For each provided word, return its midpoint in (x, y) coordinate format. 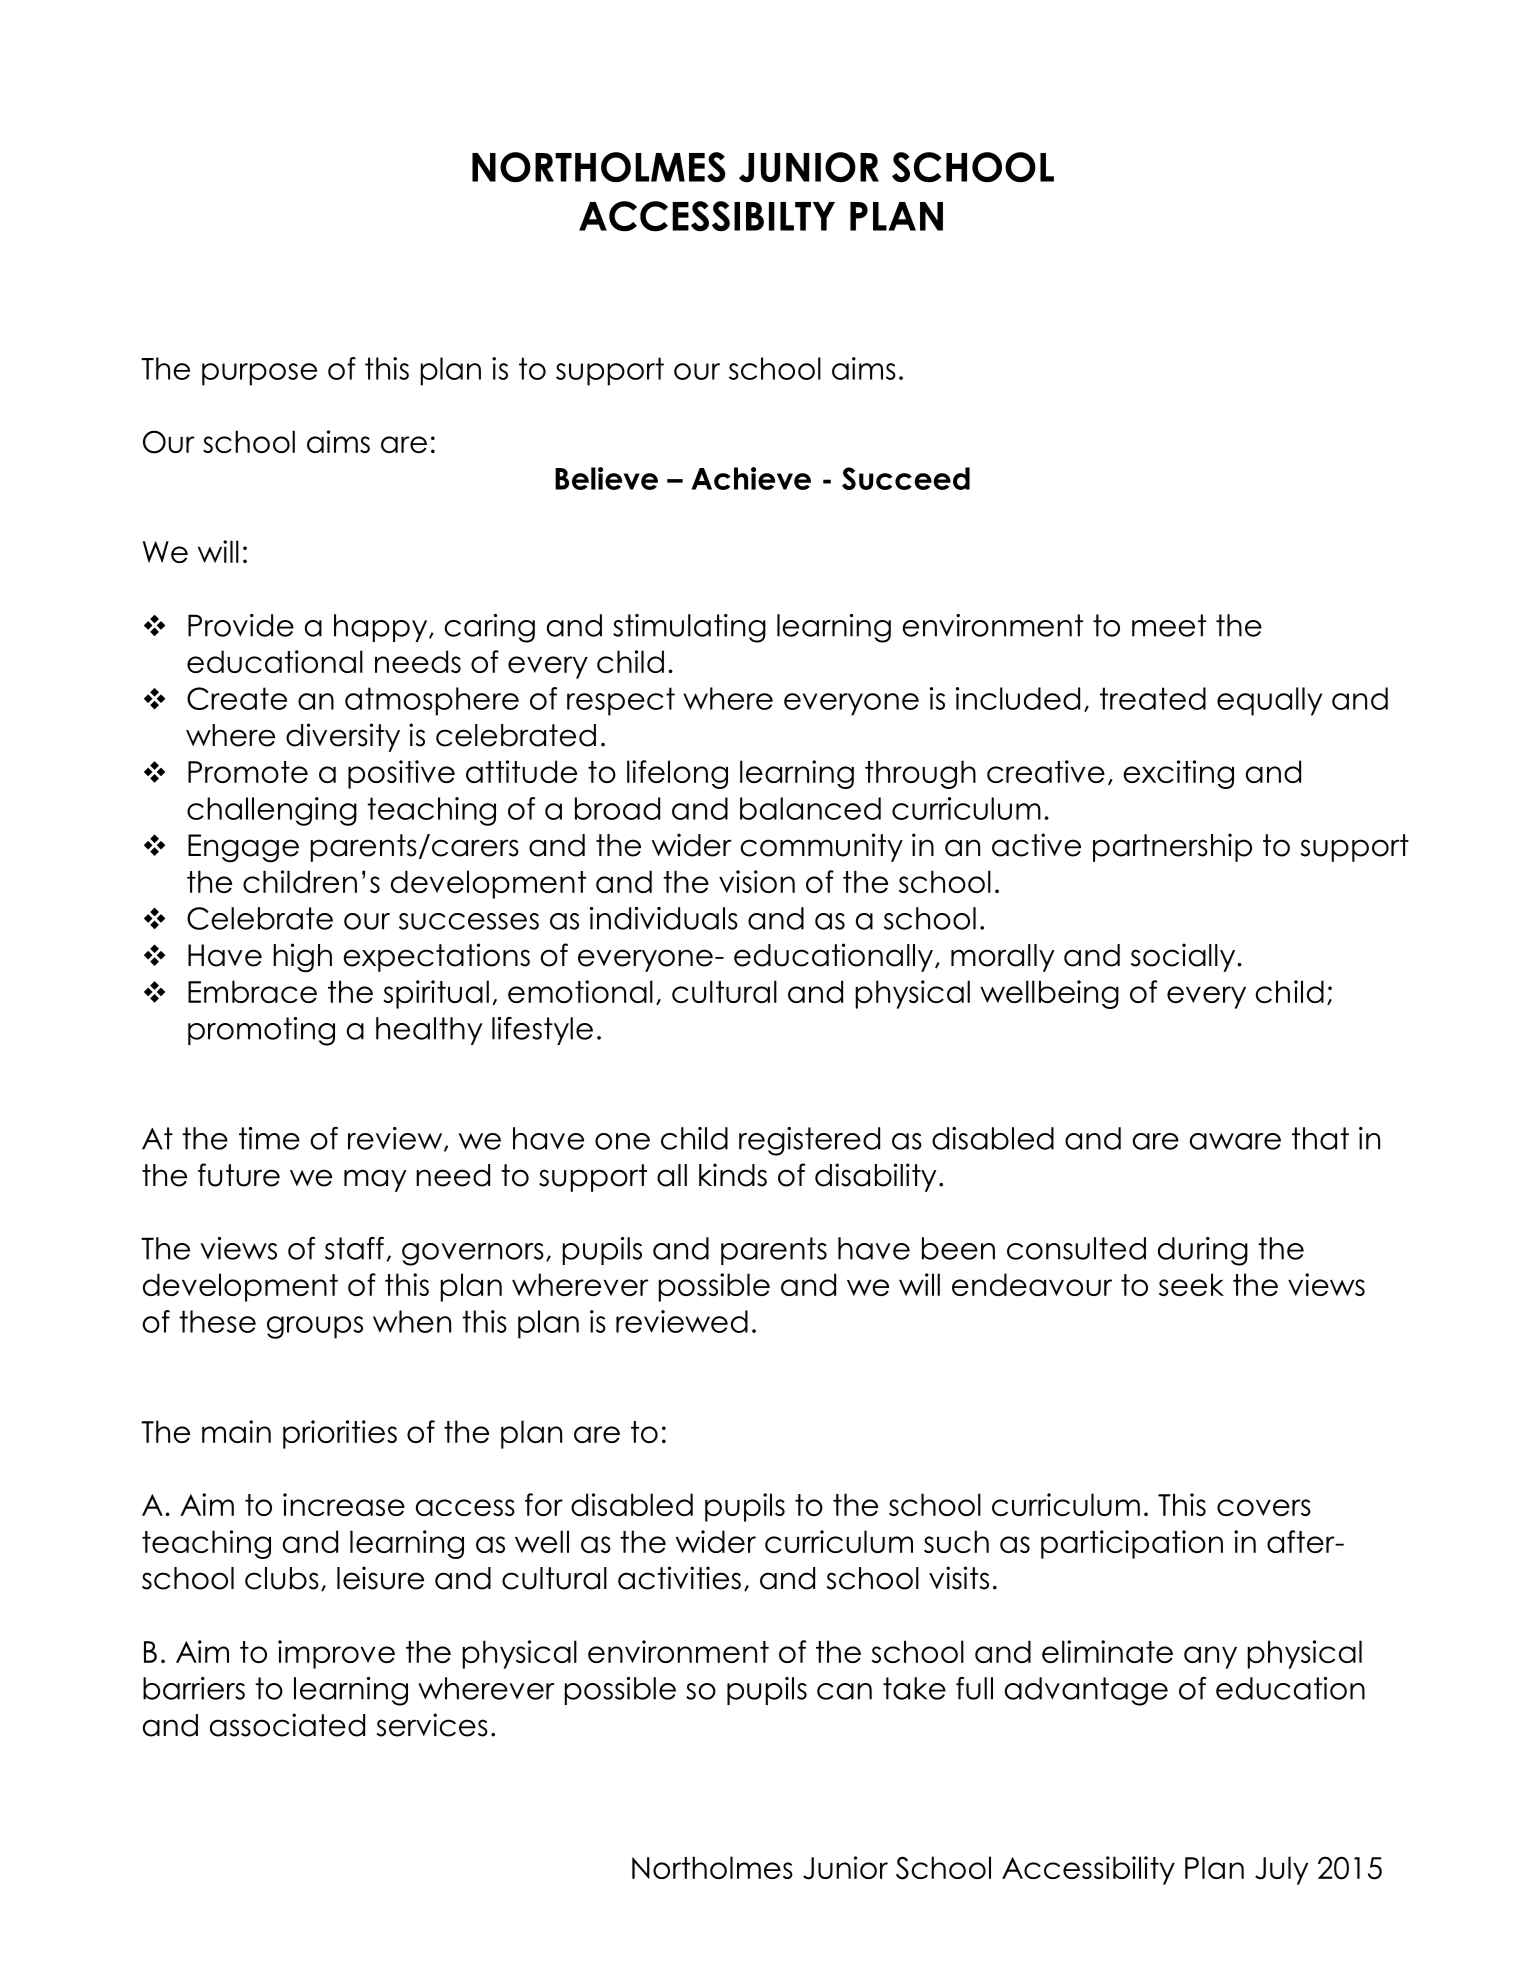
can (844, 1691)
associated (287, 1725)
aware (1235, 1141)
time (269, 1138)
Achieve (751, 478)
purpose (259, 374)
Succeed (906, 478)
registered (809, 1141)
